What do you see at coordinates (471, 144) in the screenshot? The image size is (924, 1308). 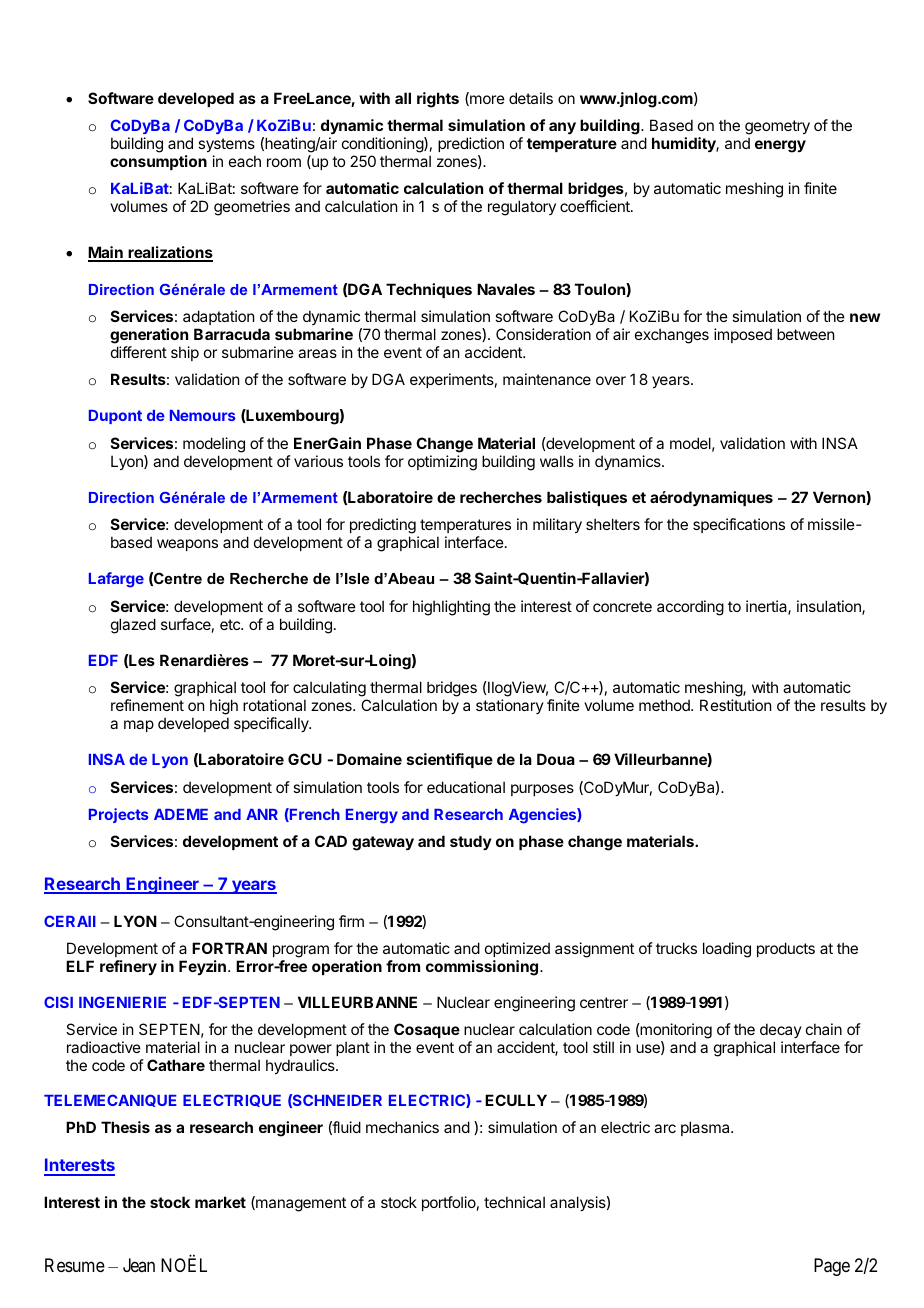 I see `prediction` at bounding box center [471, 144].
